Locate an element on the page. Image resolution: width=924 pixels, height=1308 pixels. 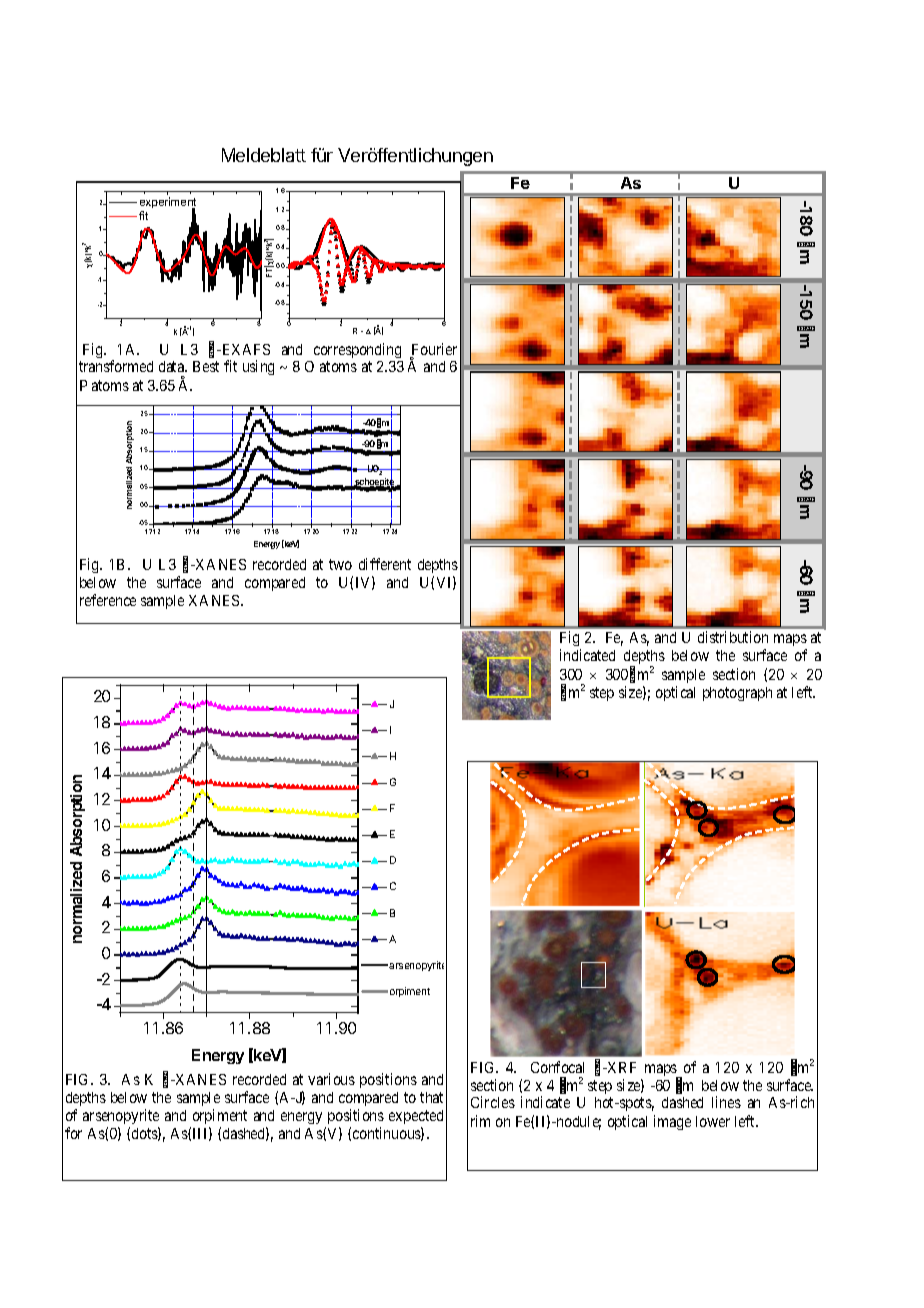
experiment is located at coordinates (168, 204).
